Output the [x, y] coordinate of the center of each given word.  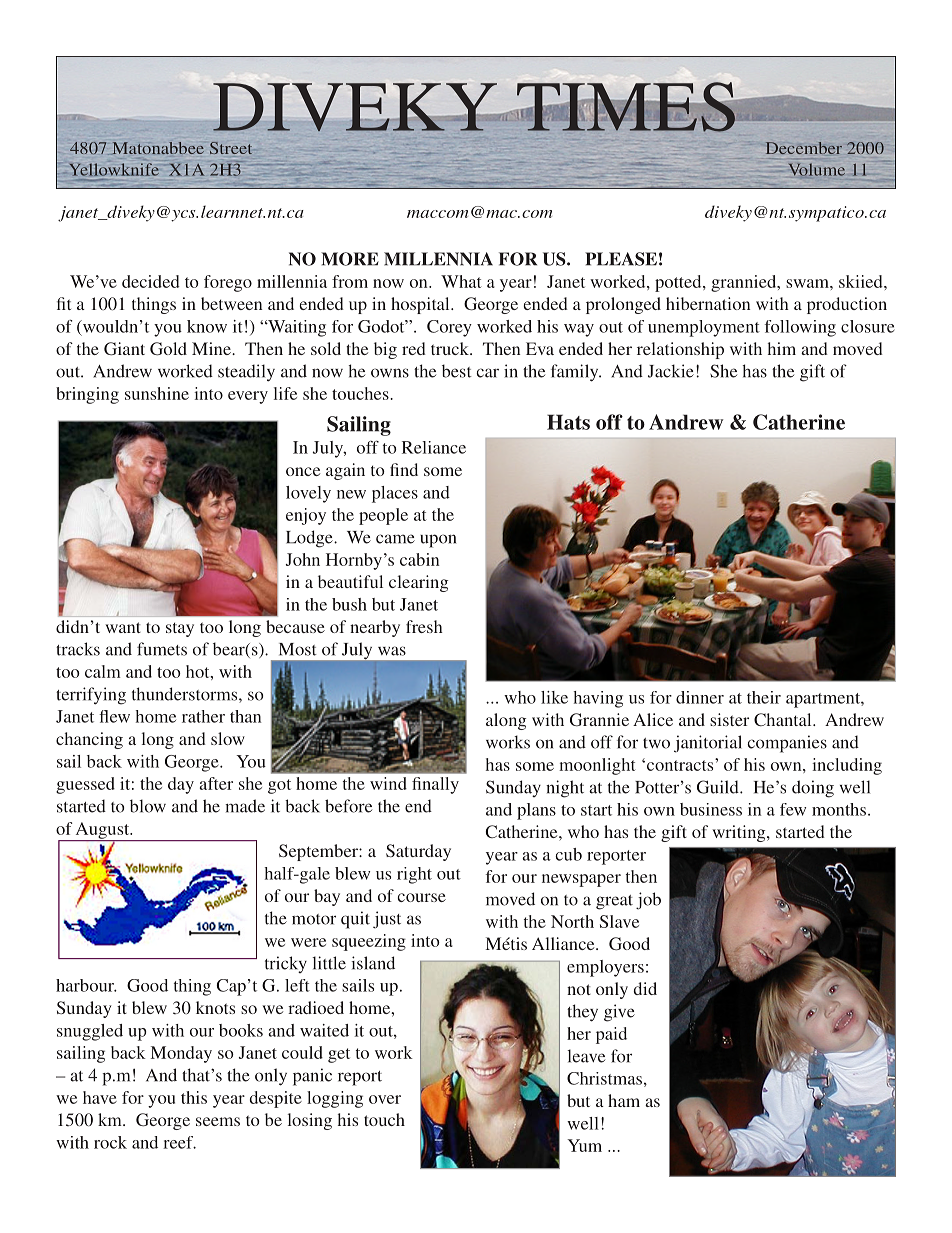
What [461, 281]
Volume [817, 170]
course [422, 897]
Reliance [434, 447]
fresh [424, 626]
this [194, 1097]
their [764, 697]
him [782, 348]
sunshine [157, 393]
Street [231, 148]
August [102, 831]
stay [180, 629]
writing [740, 833]
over [385, 1099]
